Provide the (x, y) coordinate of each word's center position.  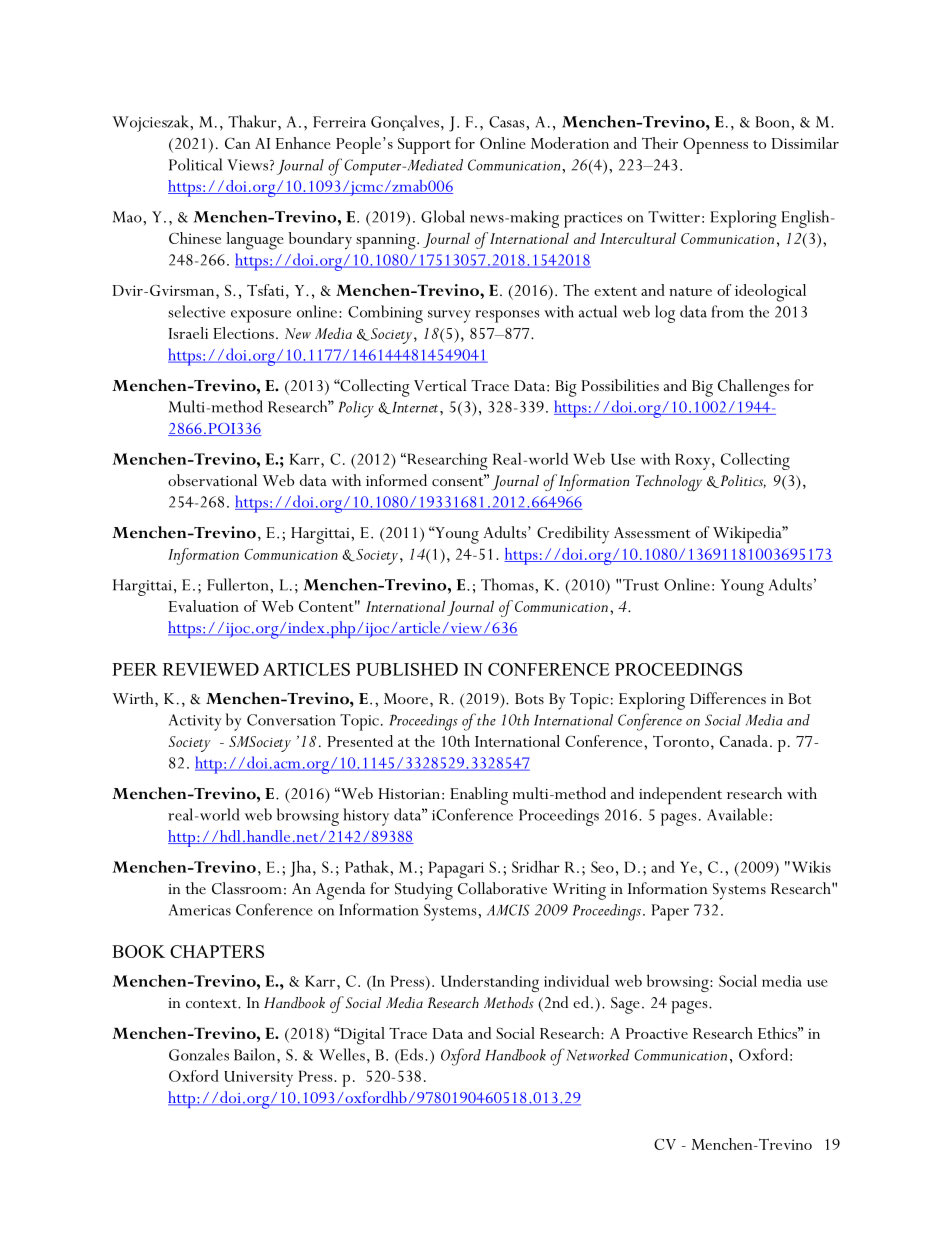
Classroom (247, 888)
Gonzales (199, 1054)
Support (424, 146)
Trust (641, 585)
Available (737, 814)
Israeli (188, 333)
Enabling (479, 796)
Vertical (440, 385)
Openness (715, 145)
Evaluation (204, 606)
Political (195, 164)
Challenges (753, 388)
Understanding (490, 983)
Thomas (508, 584)
